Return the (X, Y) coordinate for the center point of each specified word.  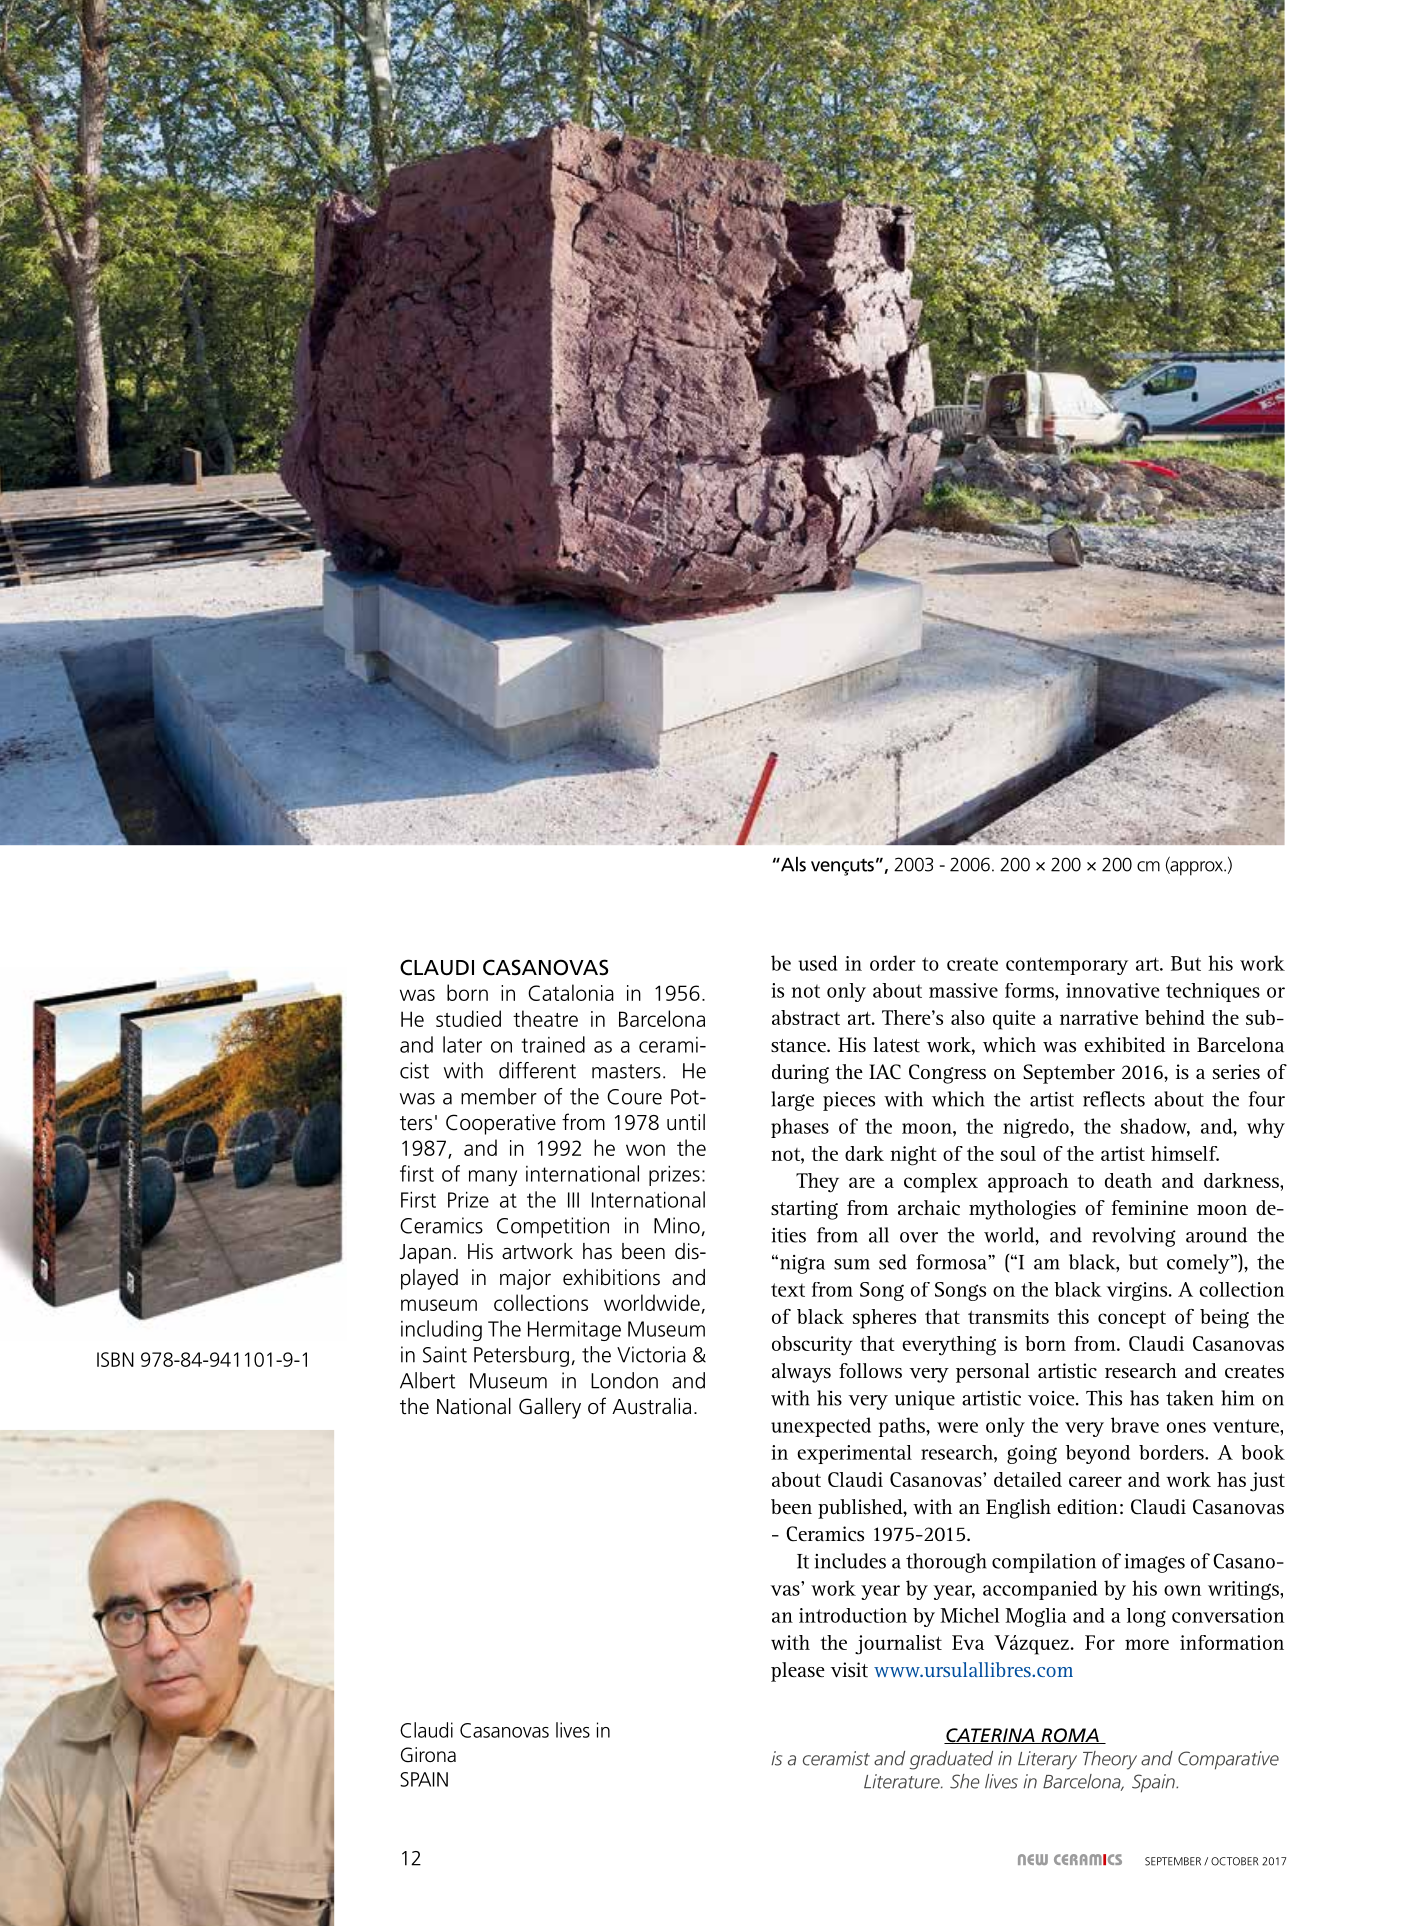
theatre (545, 1018)
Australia (651, 1406)
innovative (1113, 990)
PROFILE (74, 56)
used (817, 963)
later (462, 1044)
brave (1135, 1425)
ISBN (115, 1359)
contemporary (1067, 966)
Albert (427, 1380)
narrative (1099, 1017)
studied (468, 1018)
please (798, 1672)
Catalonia (571, 992)
